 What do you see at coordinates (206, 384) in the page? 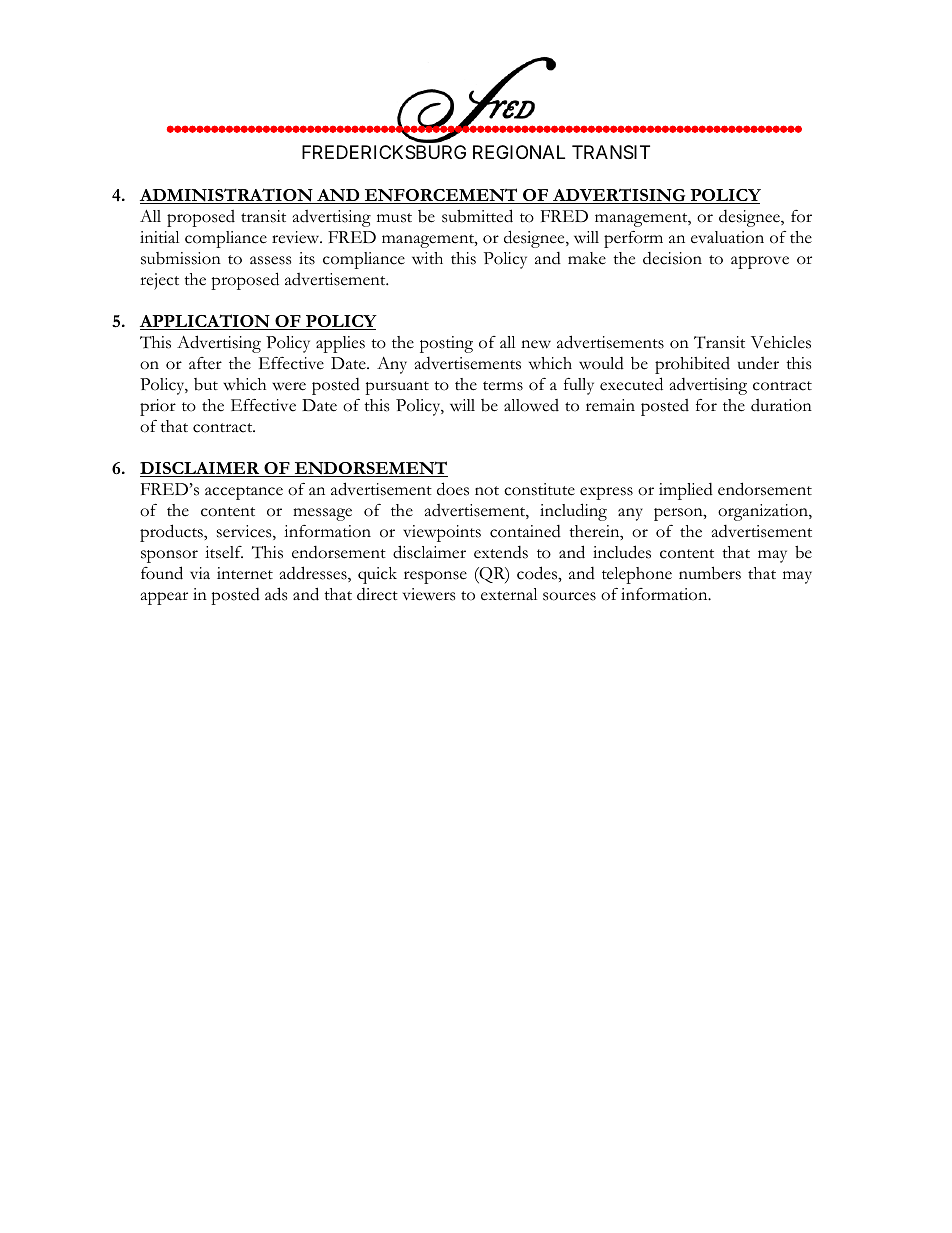
I see `but` at bounding box center [206, 384].
